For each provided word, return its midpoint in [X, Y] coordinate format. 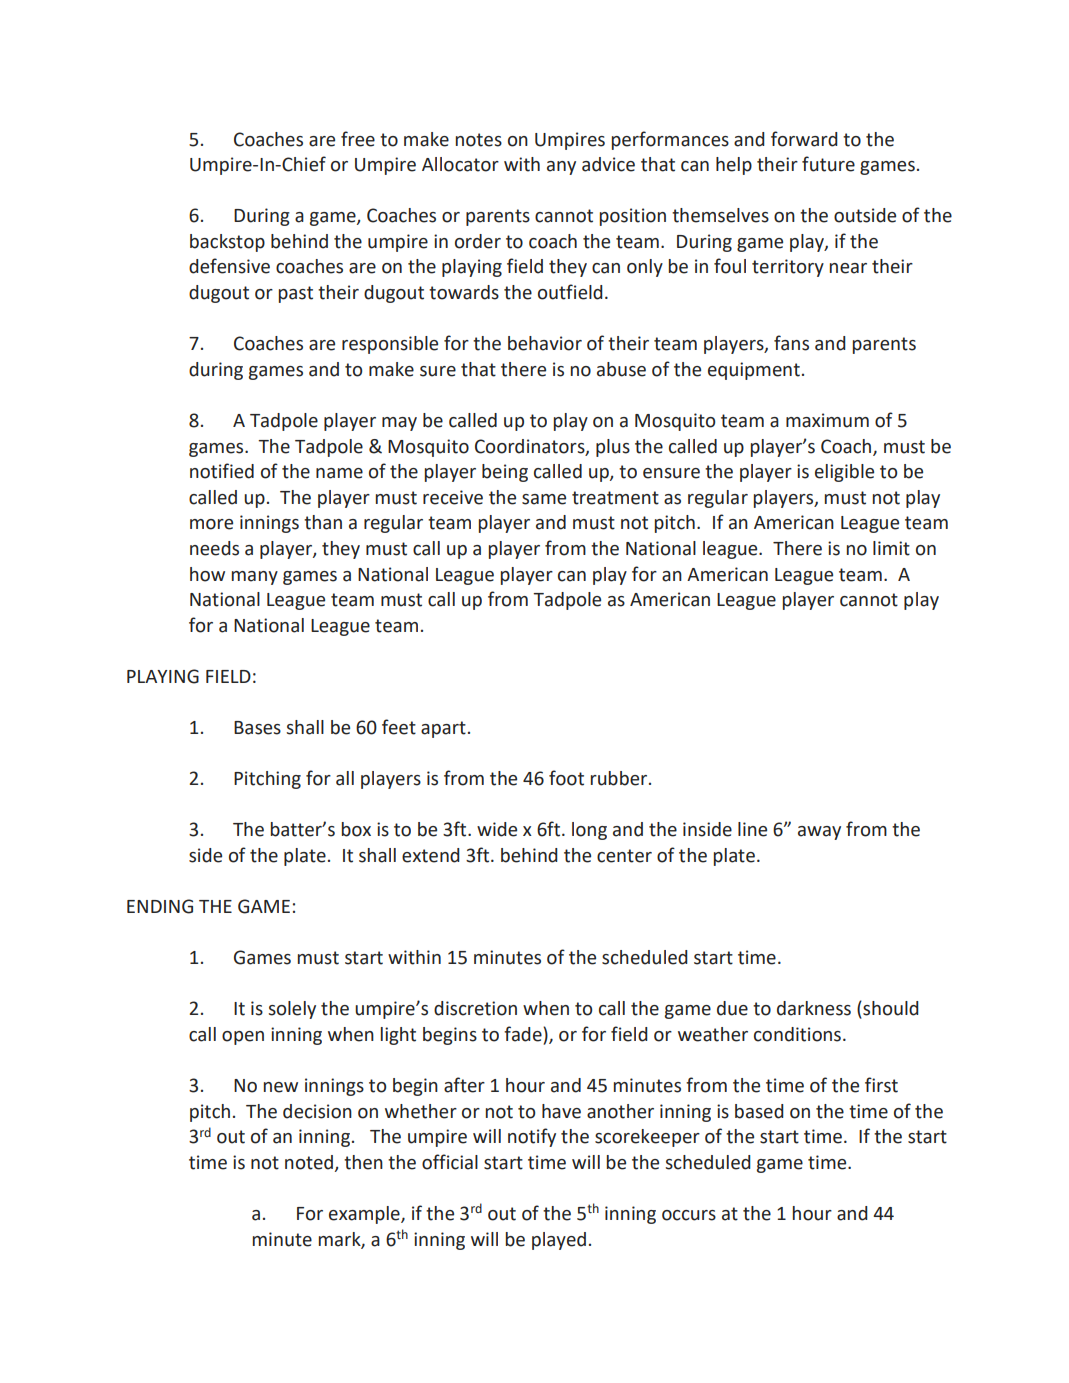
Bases [257, 728]
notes [479, 140]
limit [891, 548]
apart [443, 729]
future [828, 164]
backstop [227, 243]
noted [309, 1162]
